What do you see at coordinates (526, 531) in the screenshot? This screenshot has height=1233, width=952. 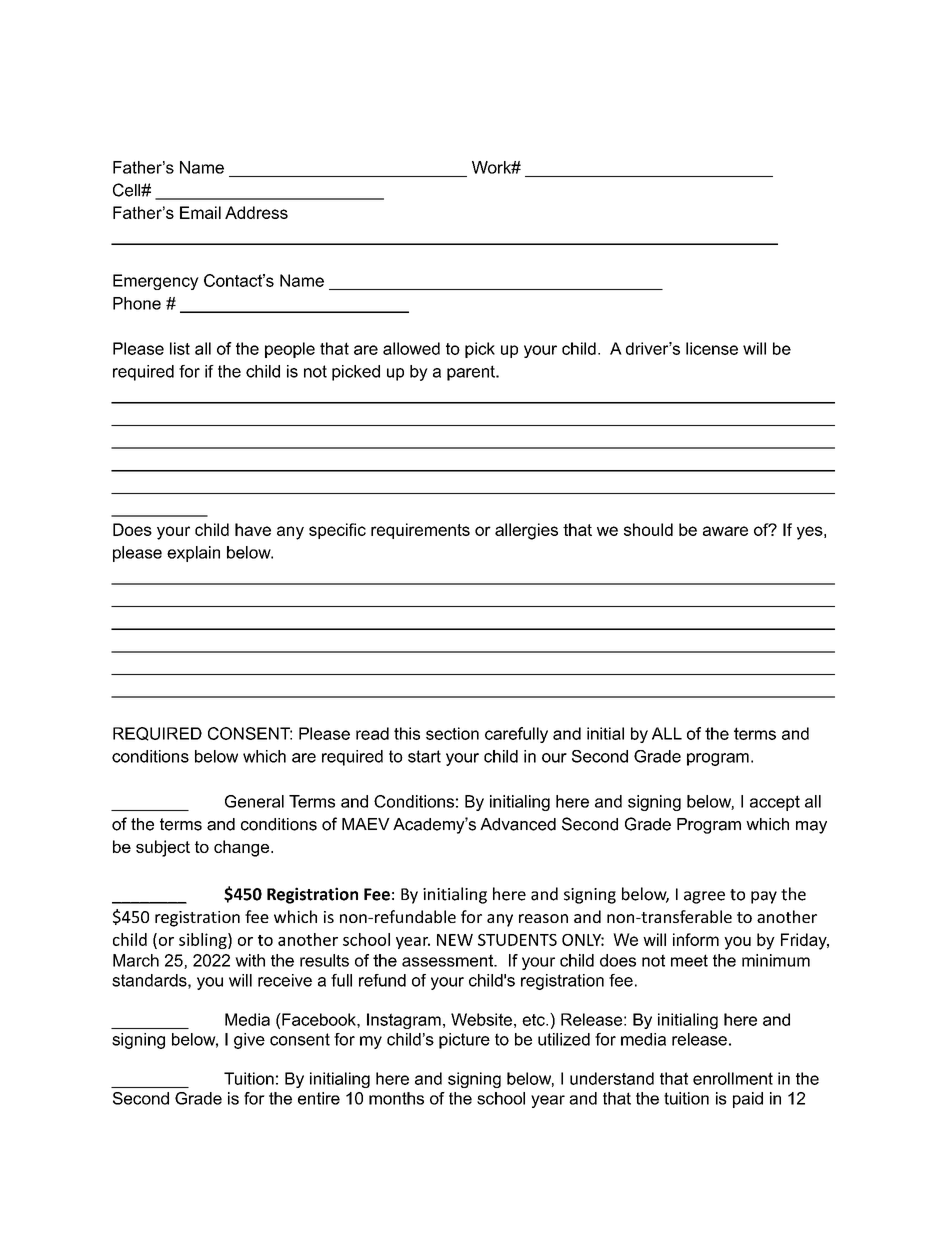 I see `allergies` at bounding box center [526, 531].
